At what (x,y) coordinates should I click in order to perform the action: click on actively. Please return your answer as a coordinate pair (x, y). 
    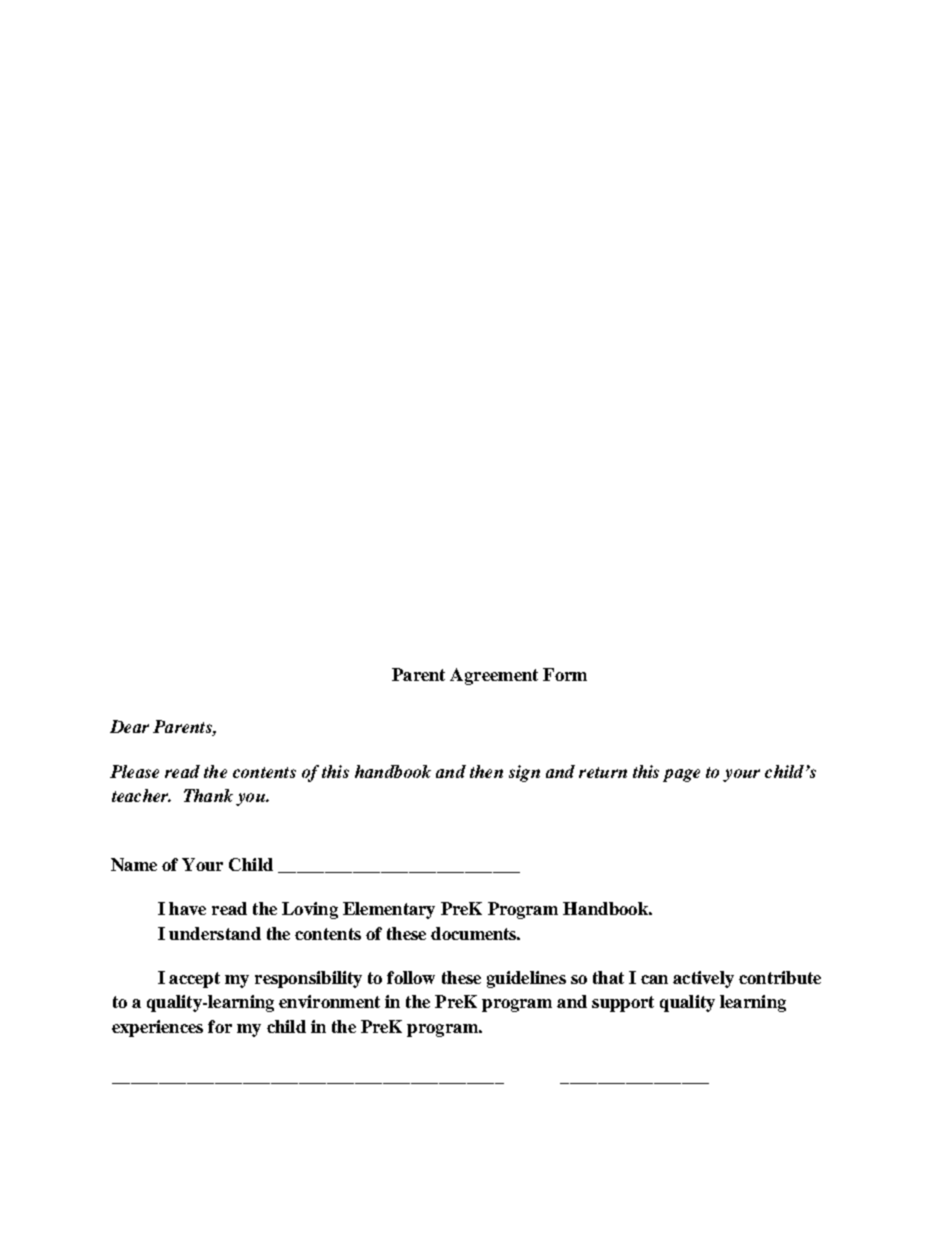
    Looking at the image, I should click on (703, 979).
